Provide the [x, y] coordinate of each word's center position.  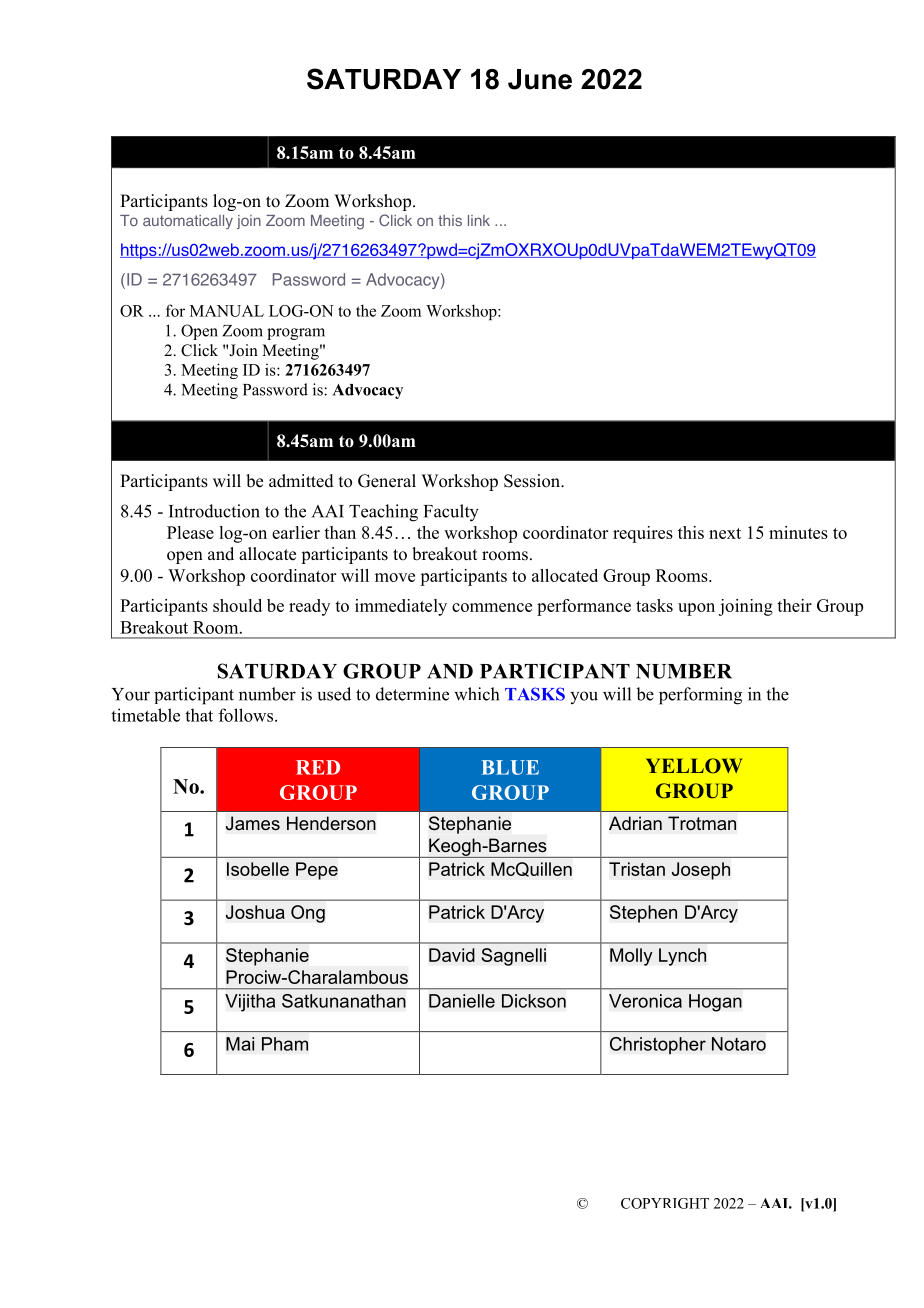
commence [492, 607]
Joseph [700, 871]
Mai [240, 1044]
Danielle [462, 1001]
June [540, 79]
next [725, 533]
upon [696, 609]
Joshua [255, 912]
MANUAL [227, 311]
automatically [188, 222]
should [237, 605]
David [452, 955]
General [387, 481]
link [479, 220]
